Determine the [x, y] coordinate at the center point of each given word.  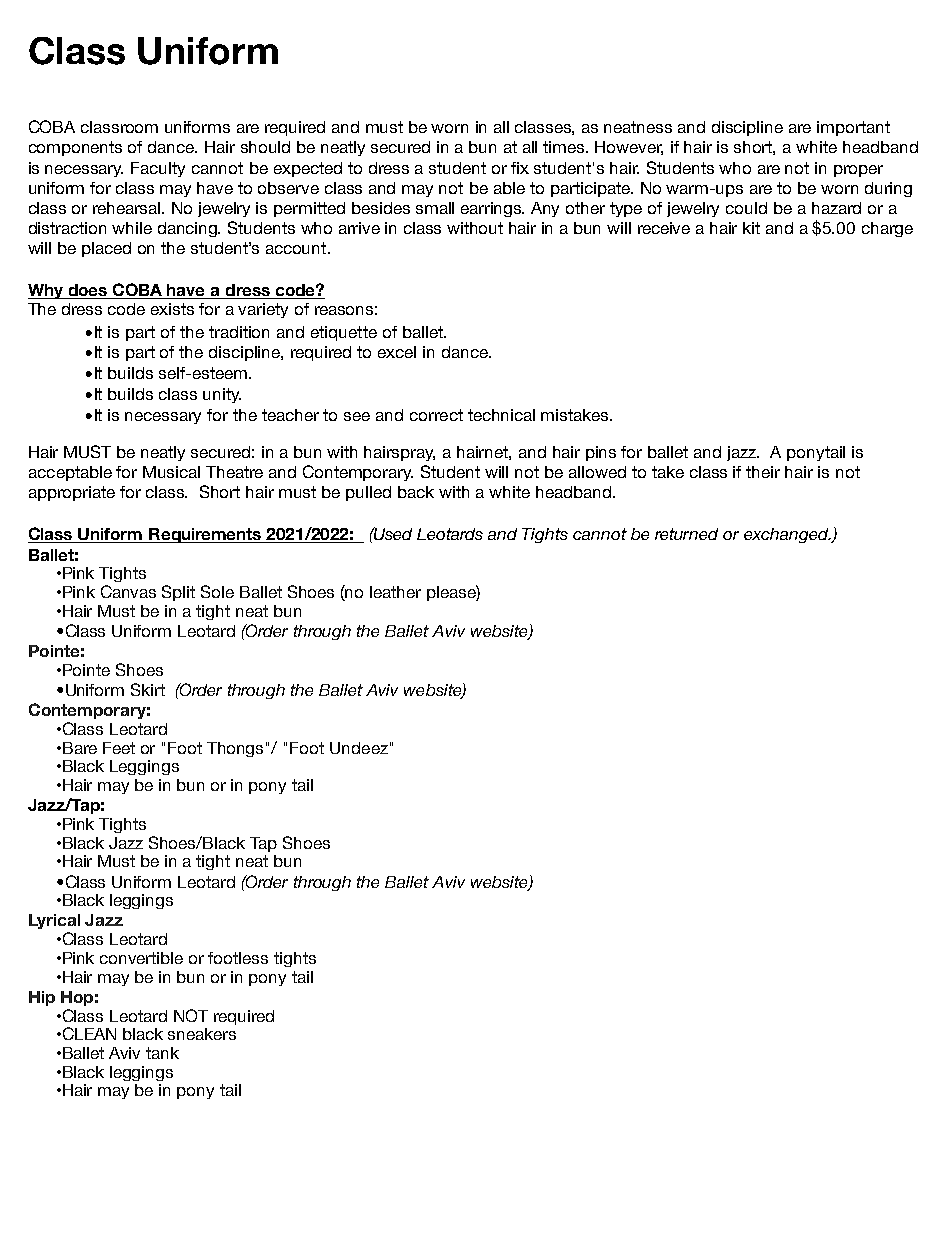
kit [751, 228]
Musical [171, 472]
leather [395, 592]
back [416, 492]
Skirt [148, 689]
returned [686, 534]
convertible [141, 958]
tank [162, 1053]
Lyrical [54, 921]
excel [397, 352]
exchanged [787, 535]
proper [858, 171]
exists [172, 309]
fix [520, 168]
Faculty [158, 169]
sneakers [202, 1034]
